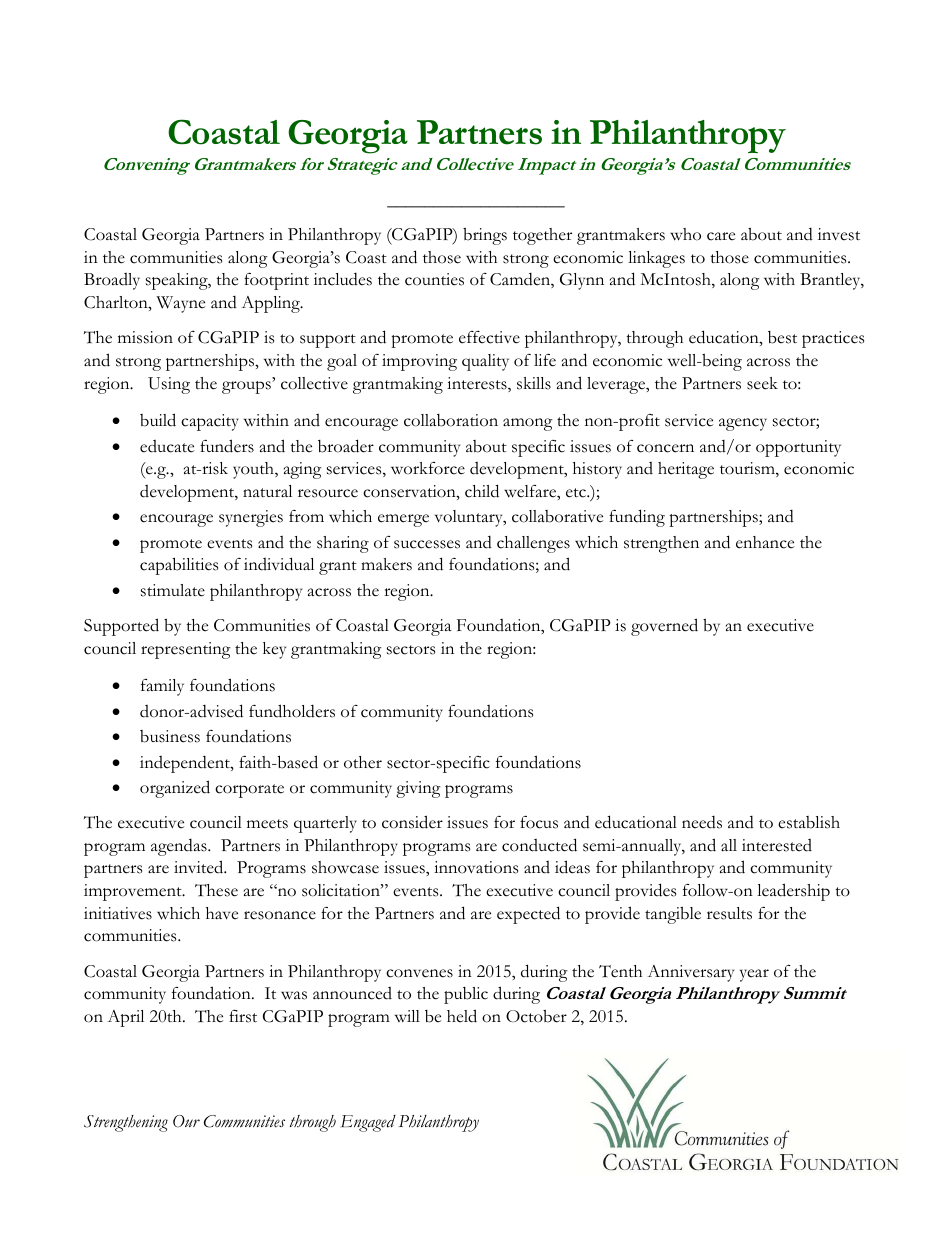 This image has width=952, height=1233. I want to click on needs, so click(702, 822).
